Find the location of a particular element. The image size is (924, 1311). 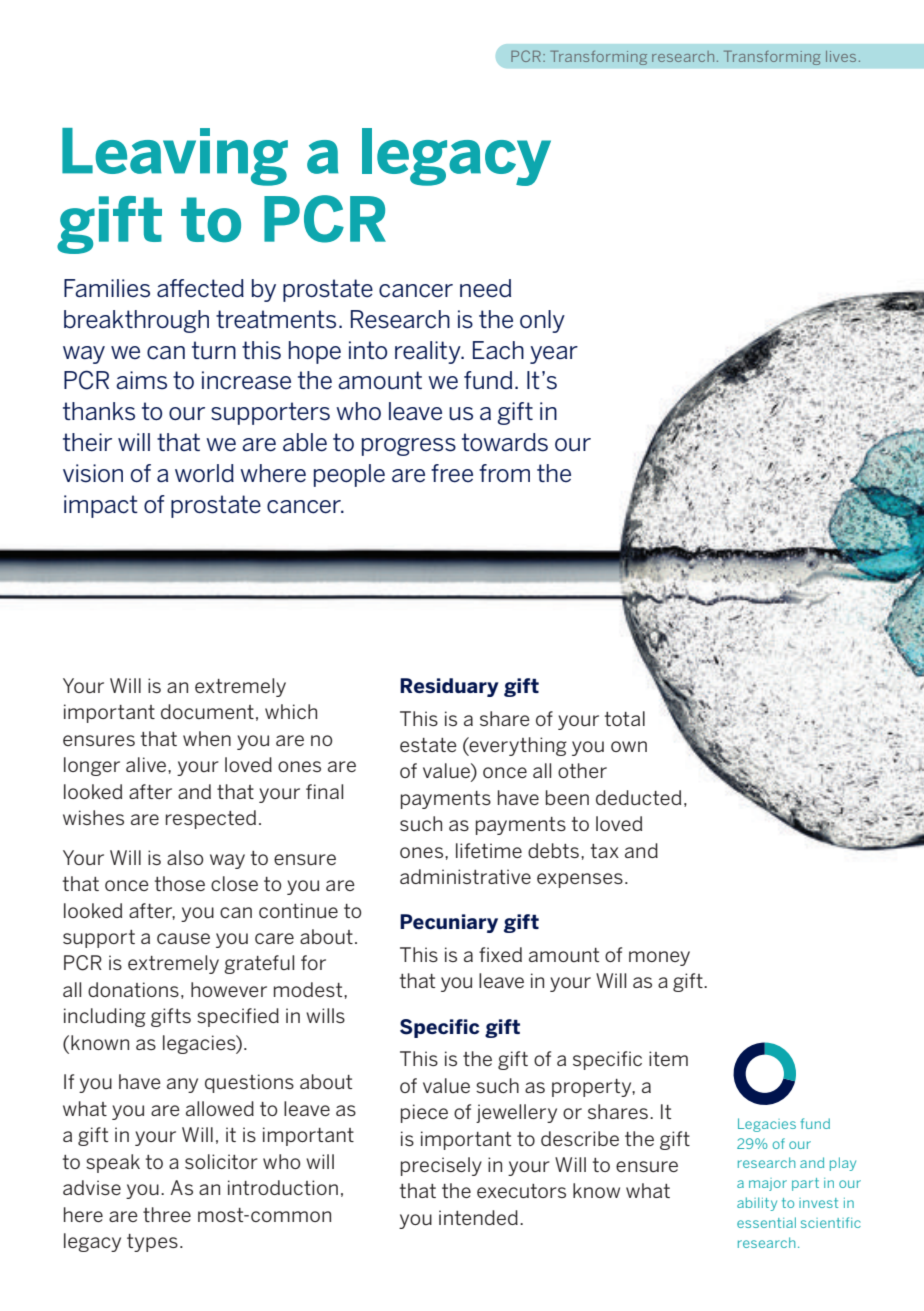

estate is located at coordinates (428, 745).
